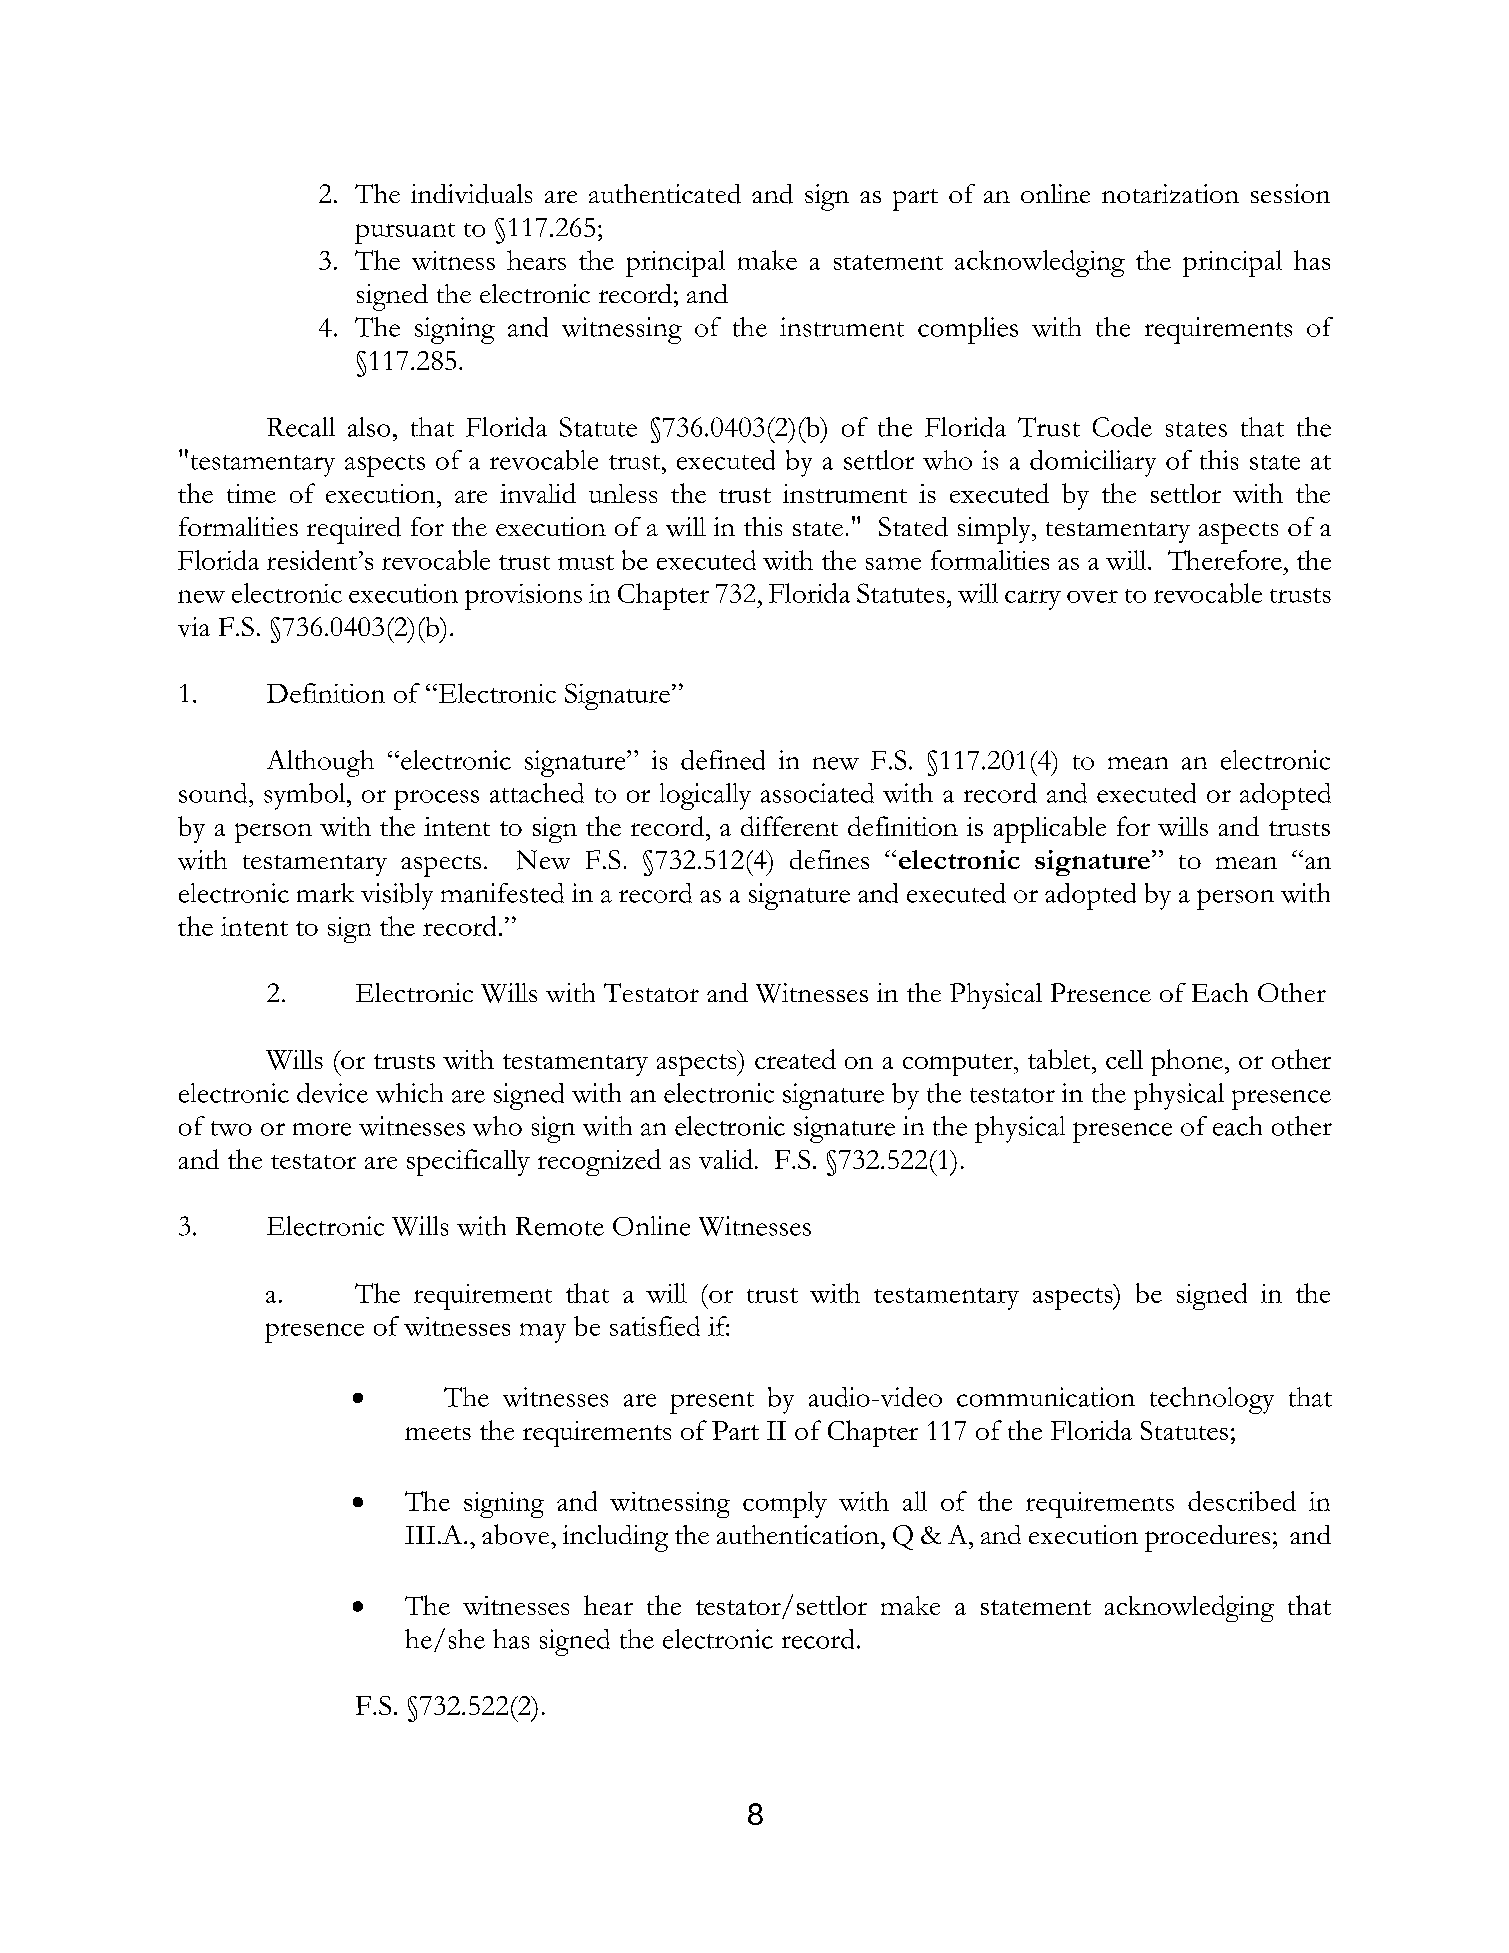  I want to click on comply, so click(785, 1504).
